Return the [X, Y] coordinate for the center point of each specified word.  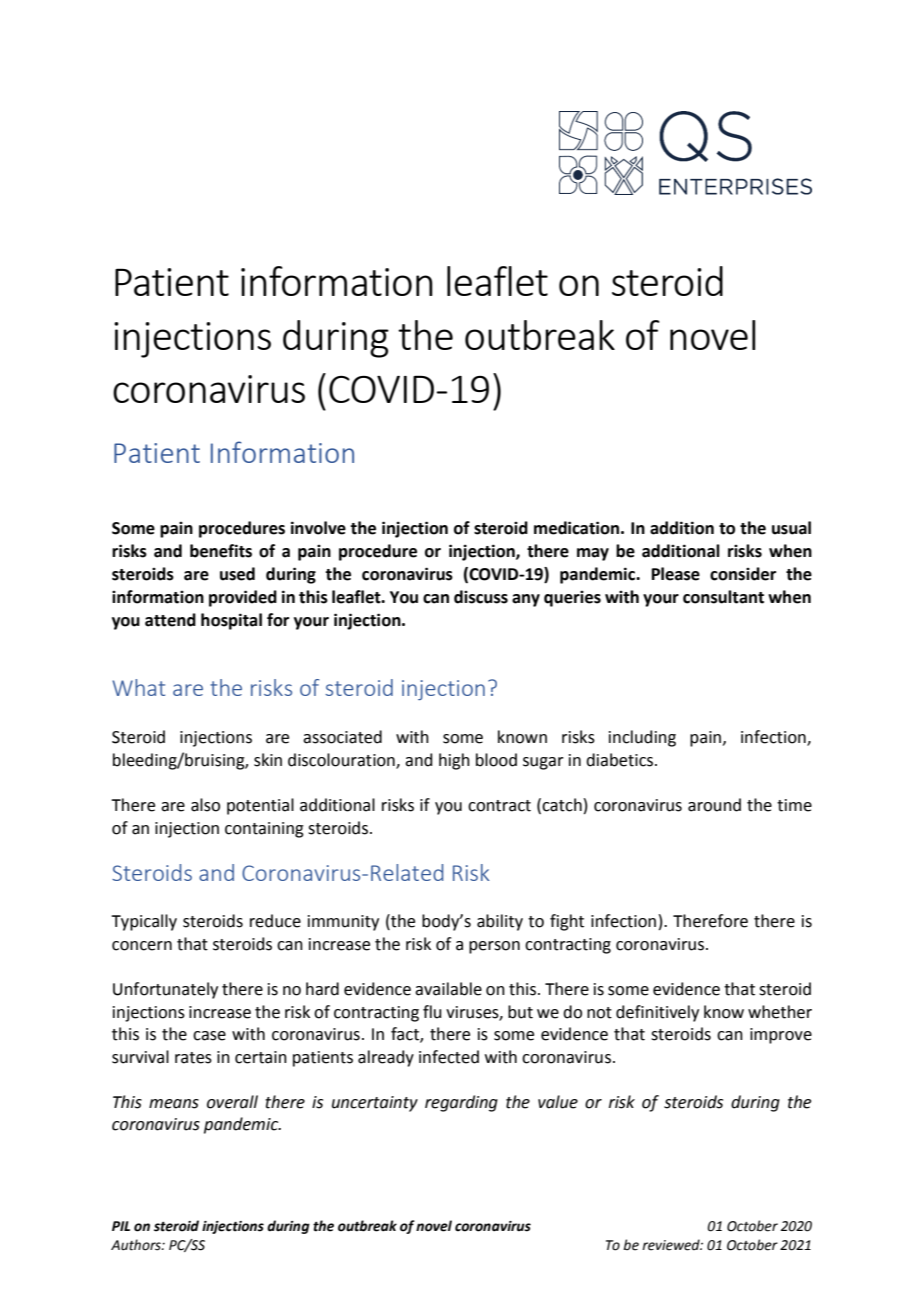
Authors [137, 1245]
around [714, 805]
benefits [221, 551]
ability [500, 922]
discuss [481, 597]
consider [743, 574]
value [558, 1102]
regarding [461, 1103]
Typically [144, 922]
